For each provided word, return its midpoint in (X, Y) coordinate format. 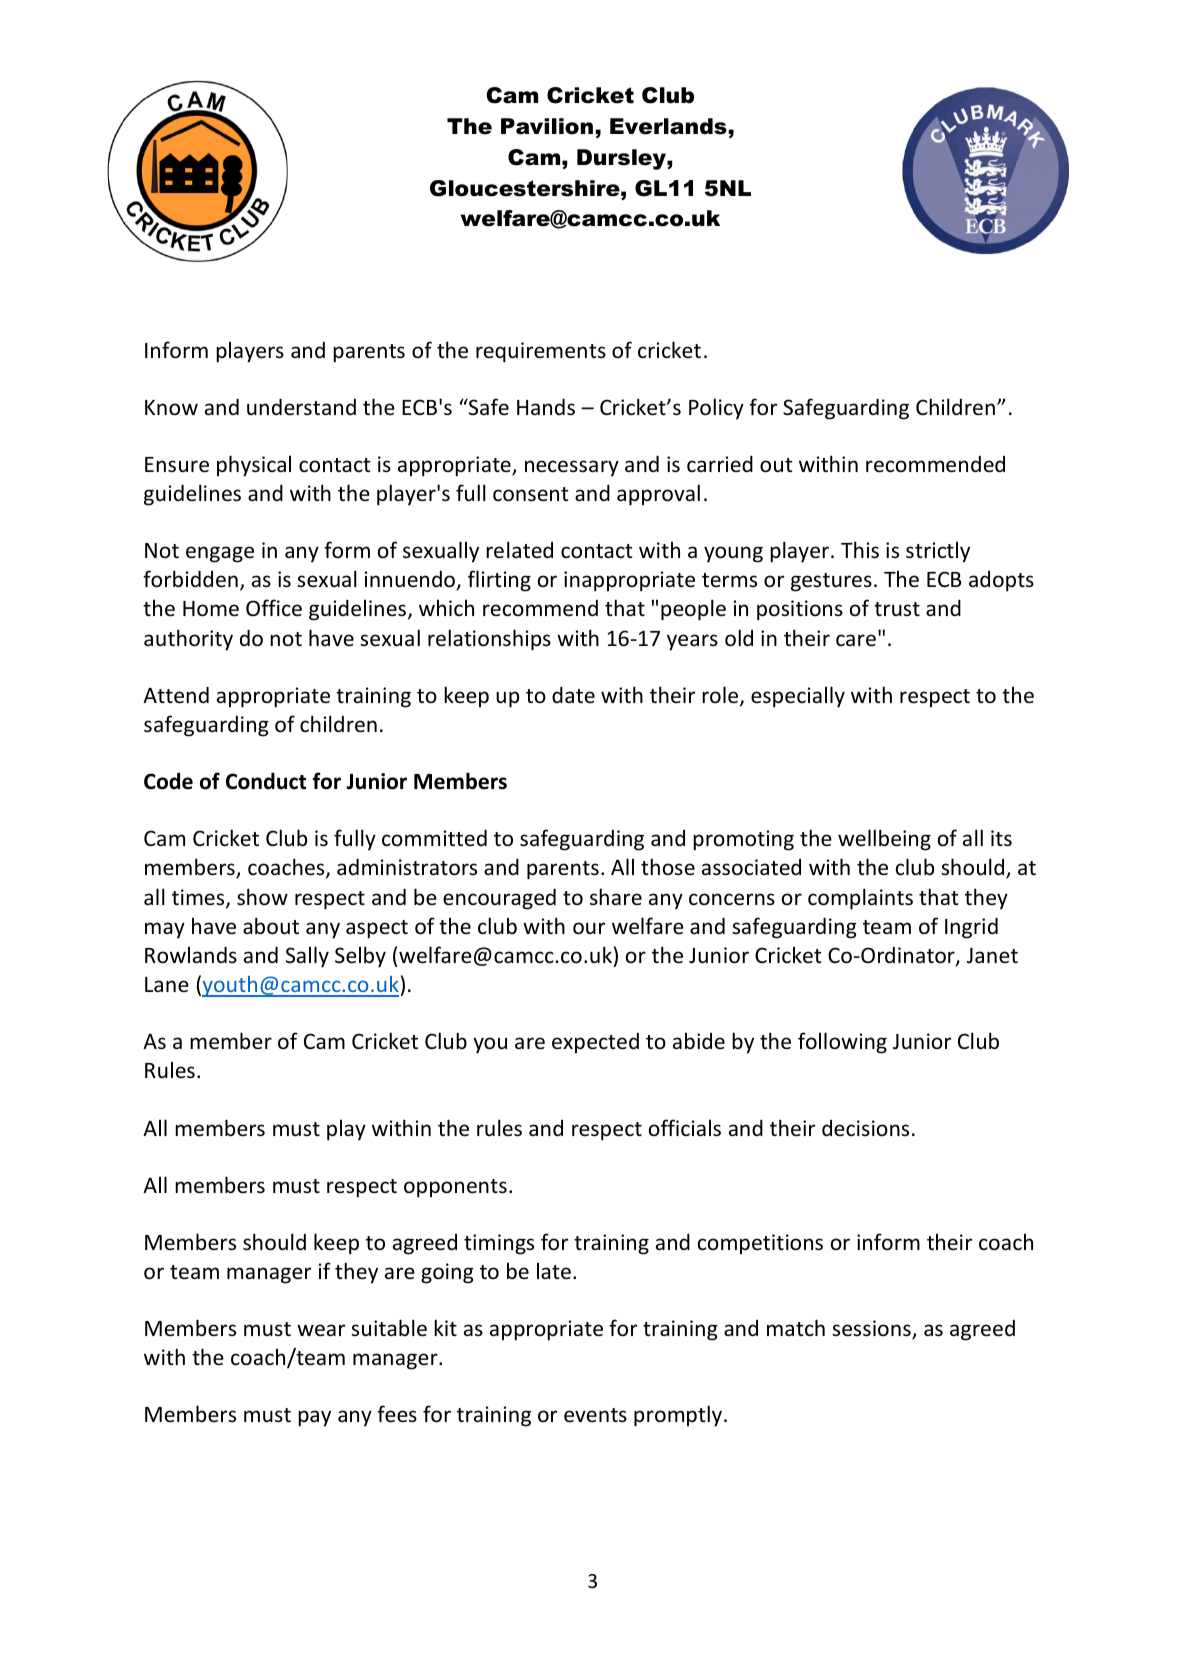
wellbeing (884, 840)
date (573, 694)
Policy (716, 409)
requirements (541, 352)
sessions (872, 1329)
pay (314, 1418)
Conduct (266, 781)
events (595, 1415)
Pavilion (547, 126)
